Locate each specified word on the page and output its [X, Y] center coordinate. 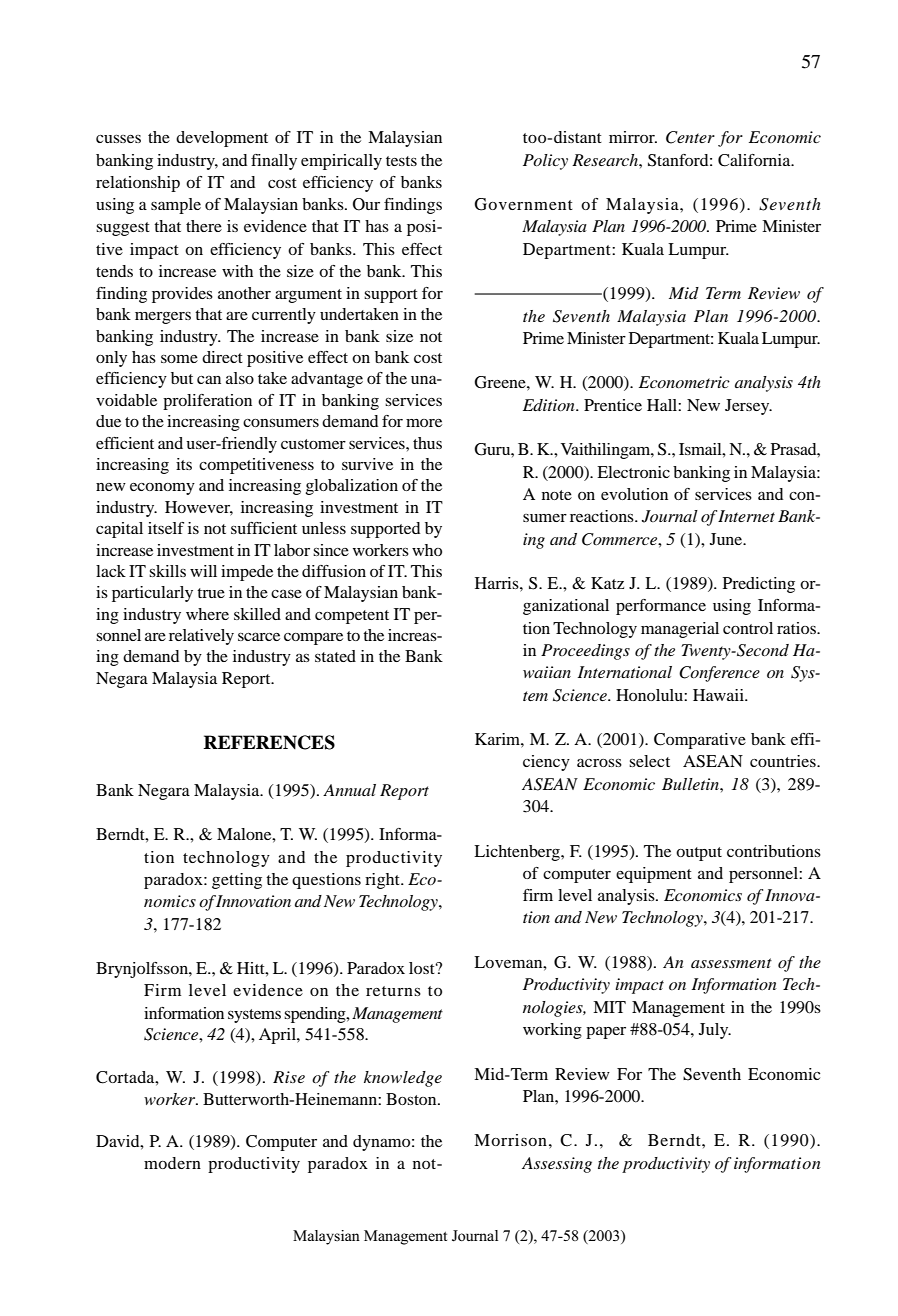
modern [172, 1163]
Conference [719, 674]
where [207, 614]
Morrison [510, 1140]
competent [352, 617]
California [755, 160]
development [222, 139]
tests [401, 161]
